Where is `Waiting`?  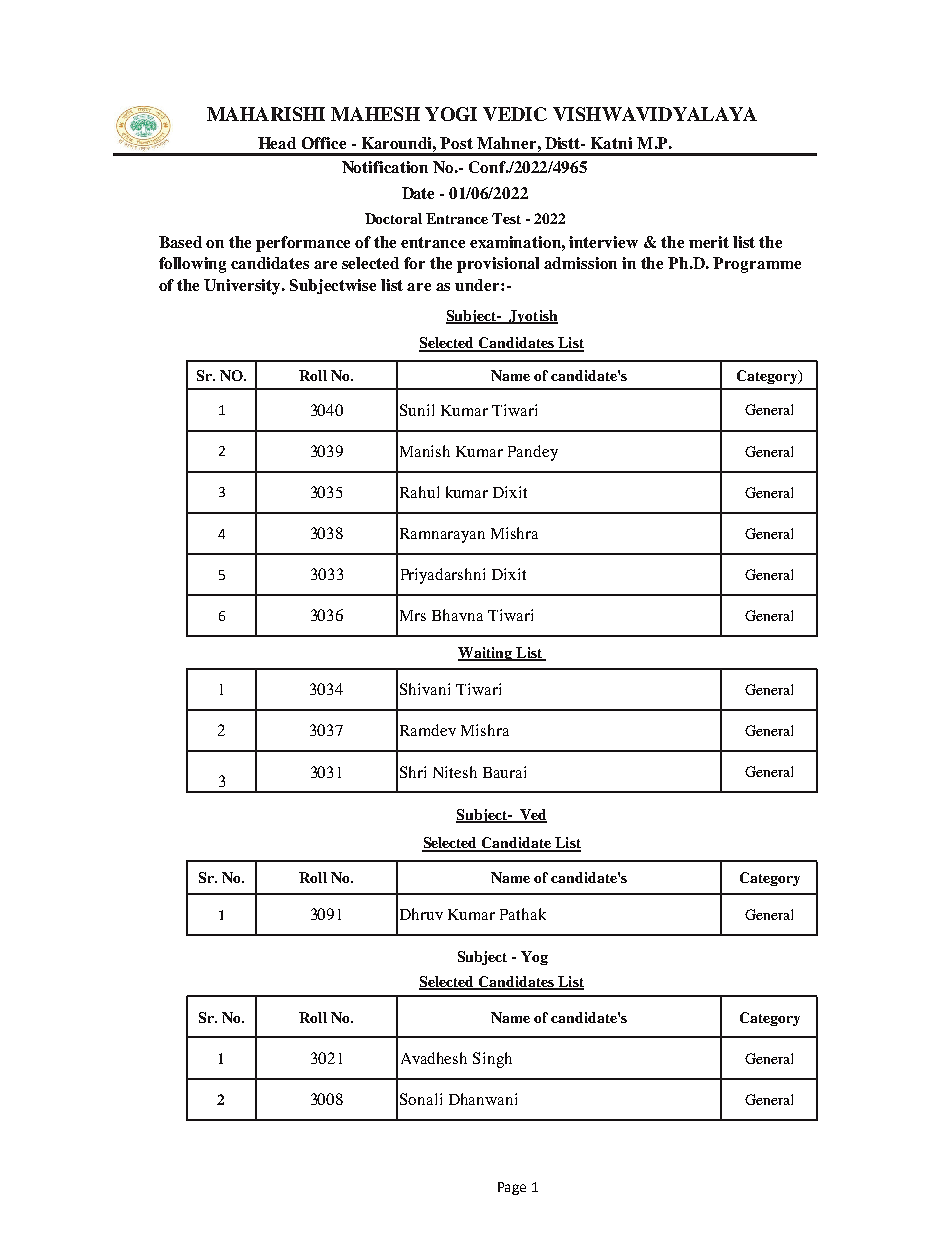 Waiting is located at coordinates (486, 654).
